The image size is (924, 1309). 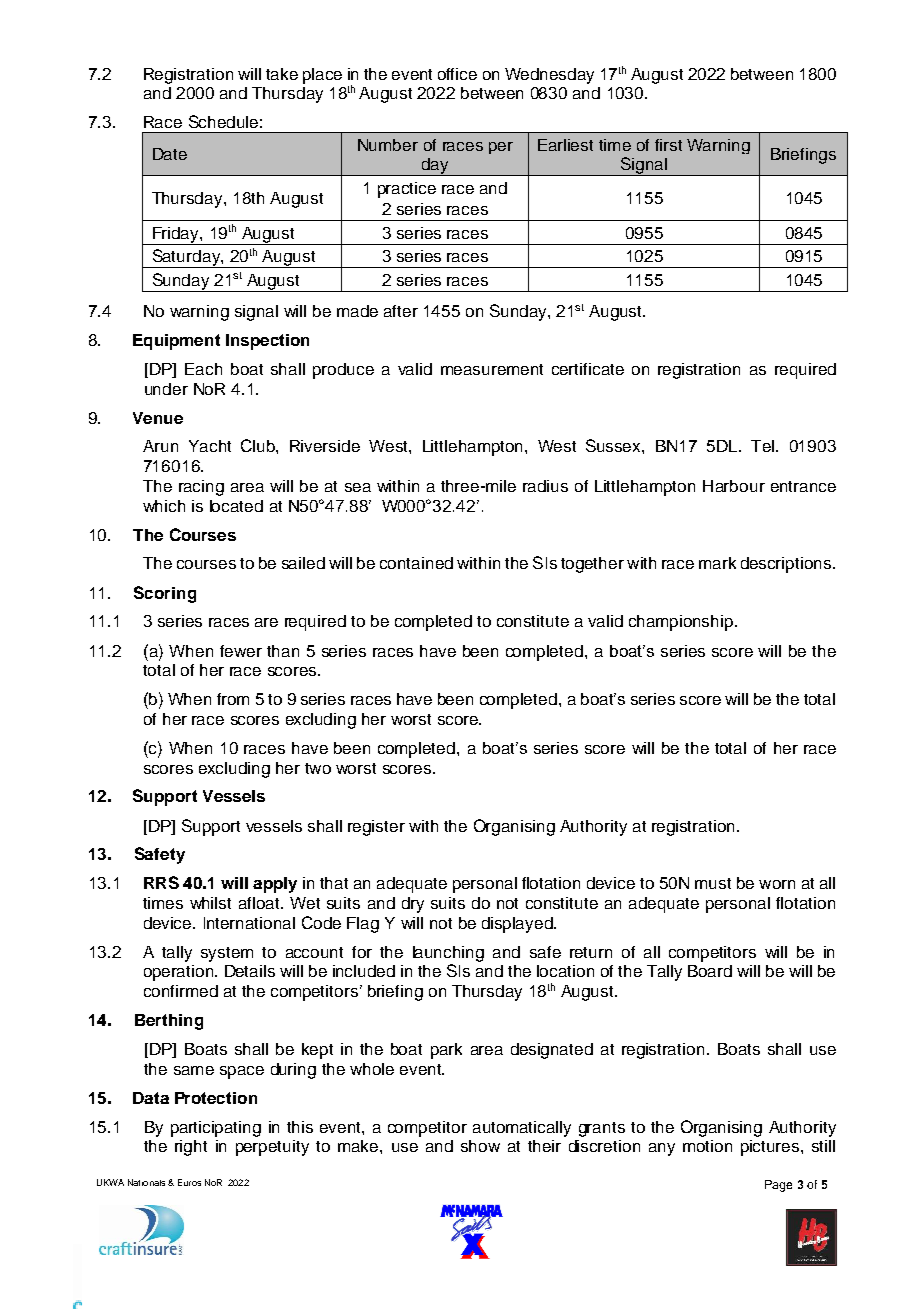 I want to click on must, so click(x=713, y=883).
